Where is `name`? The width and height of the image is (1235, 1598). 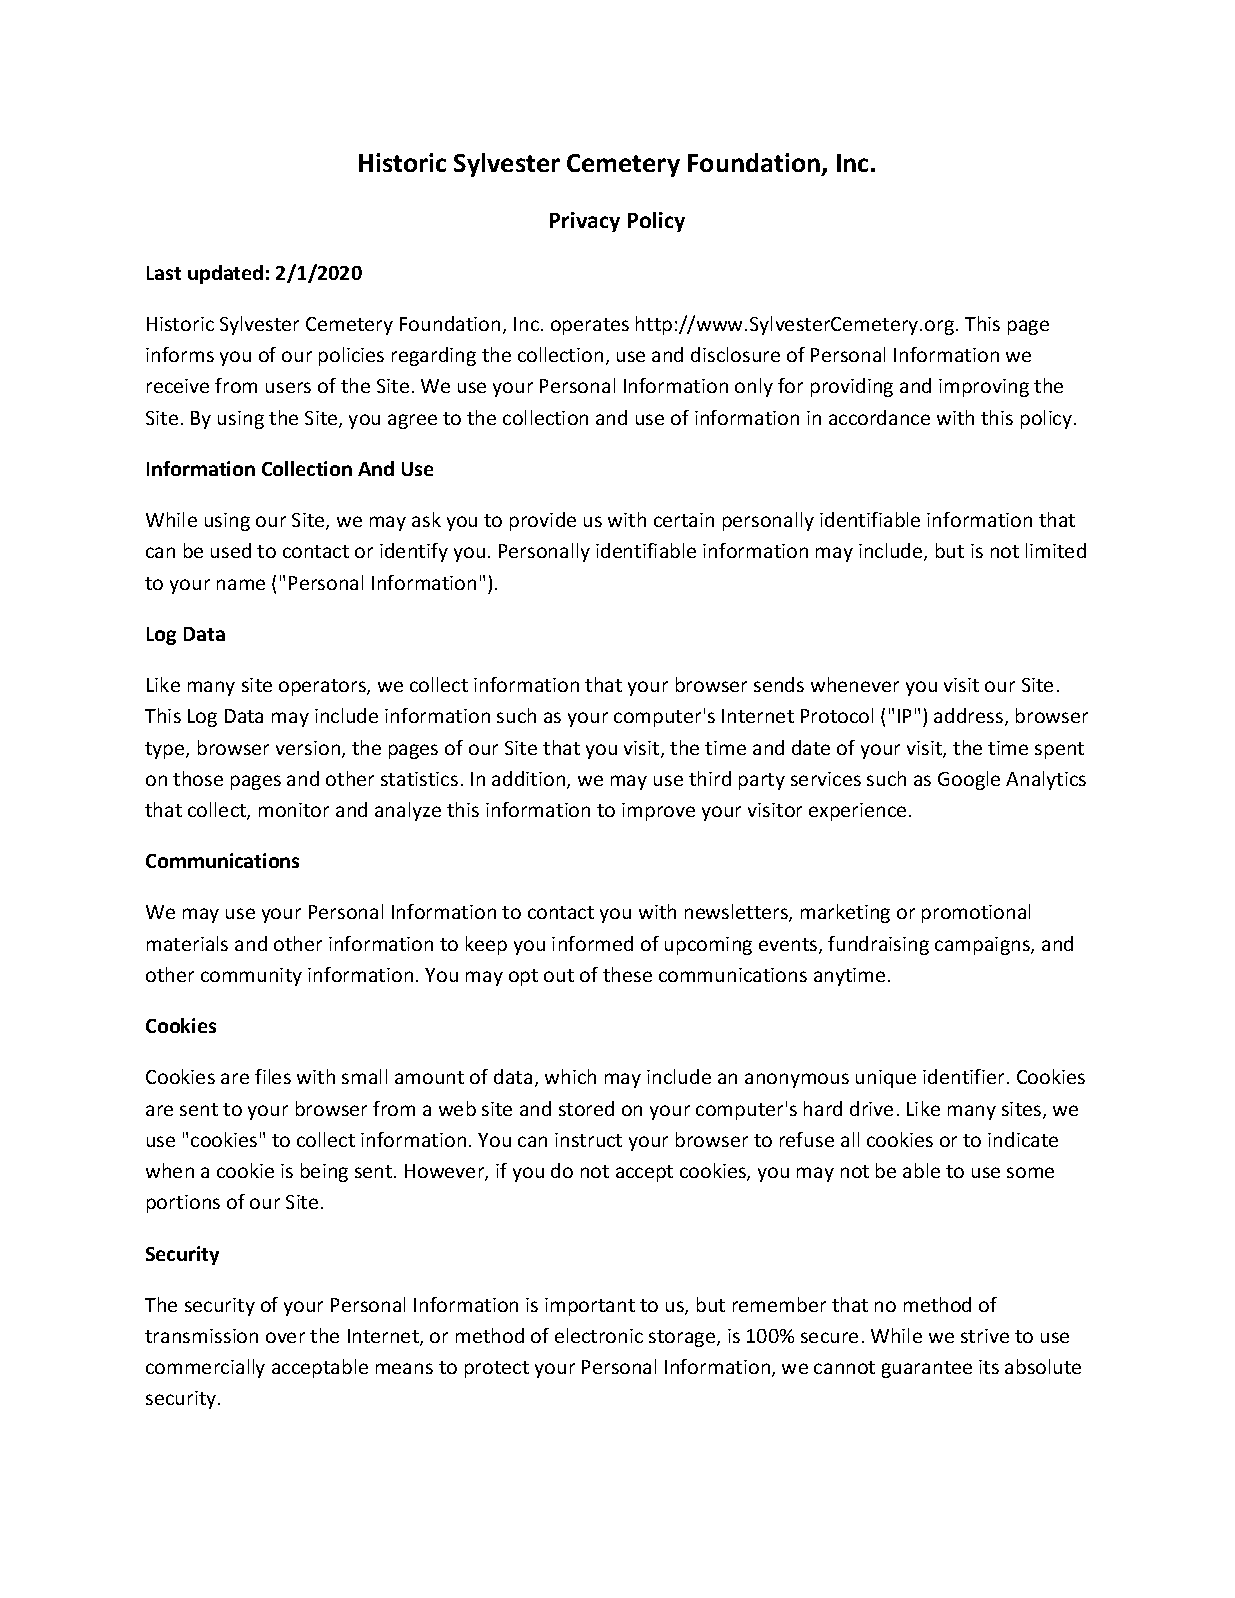 name is located at coordinates (241, 584).
